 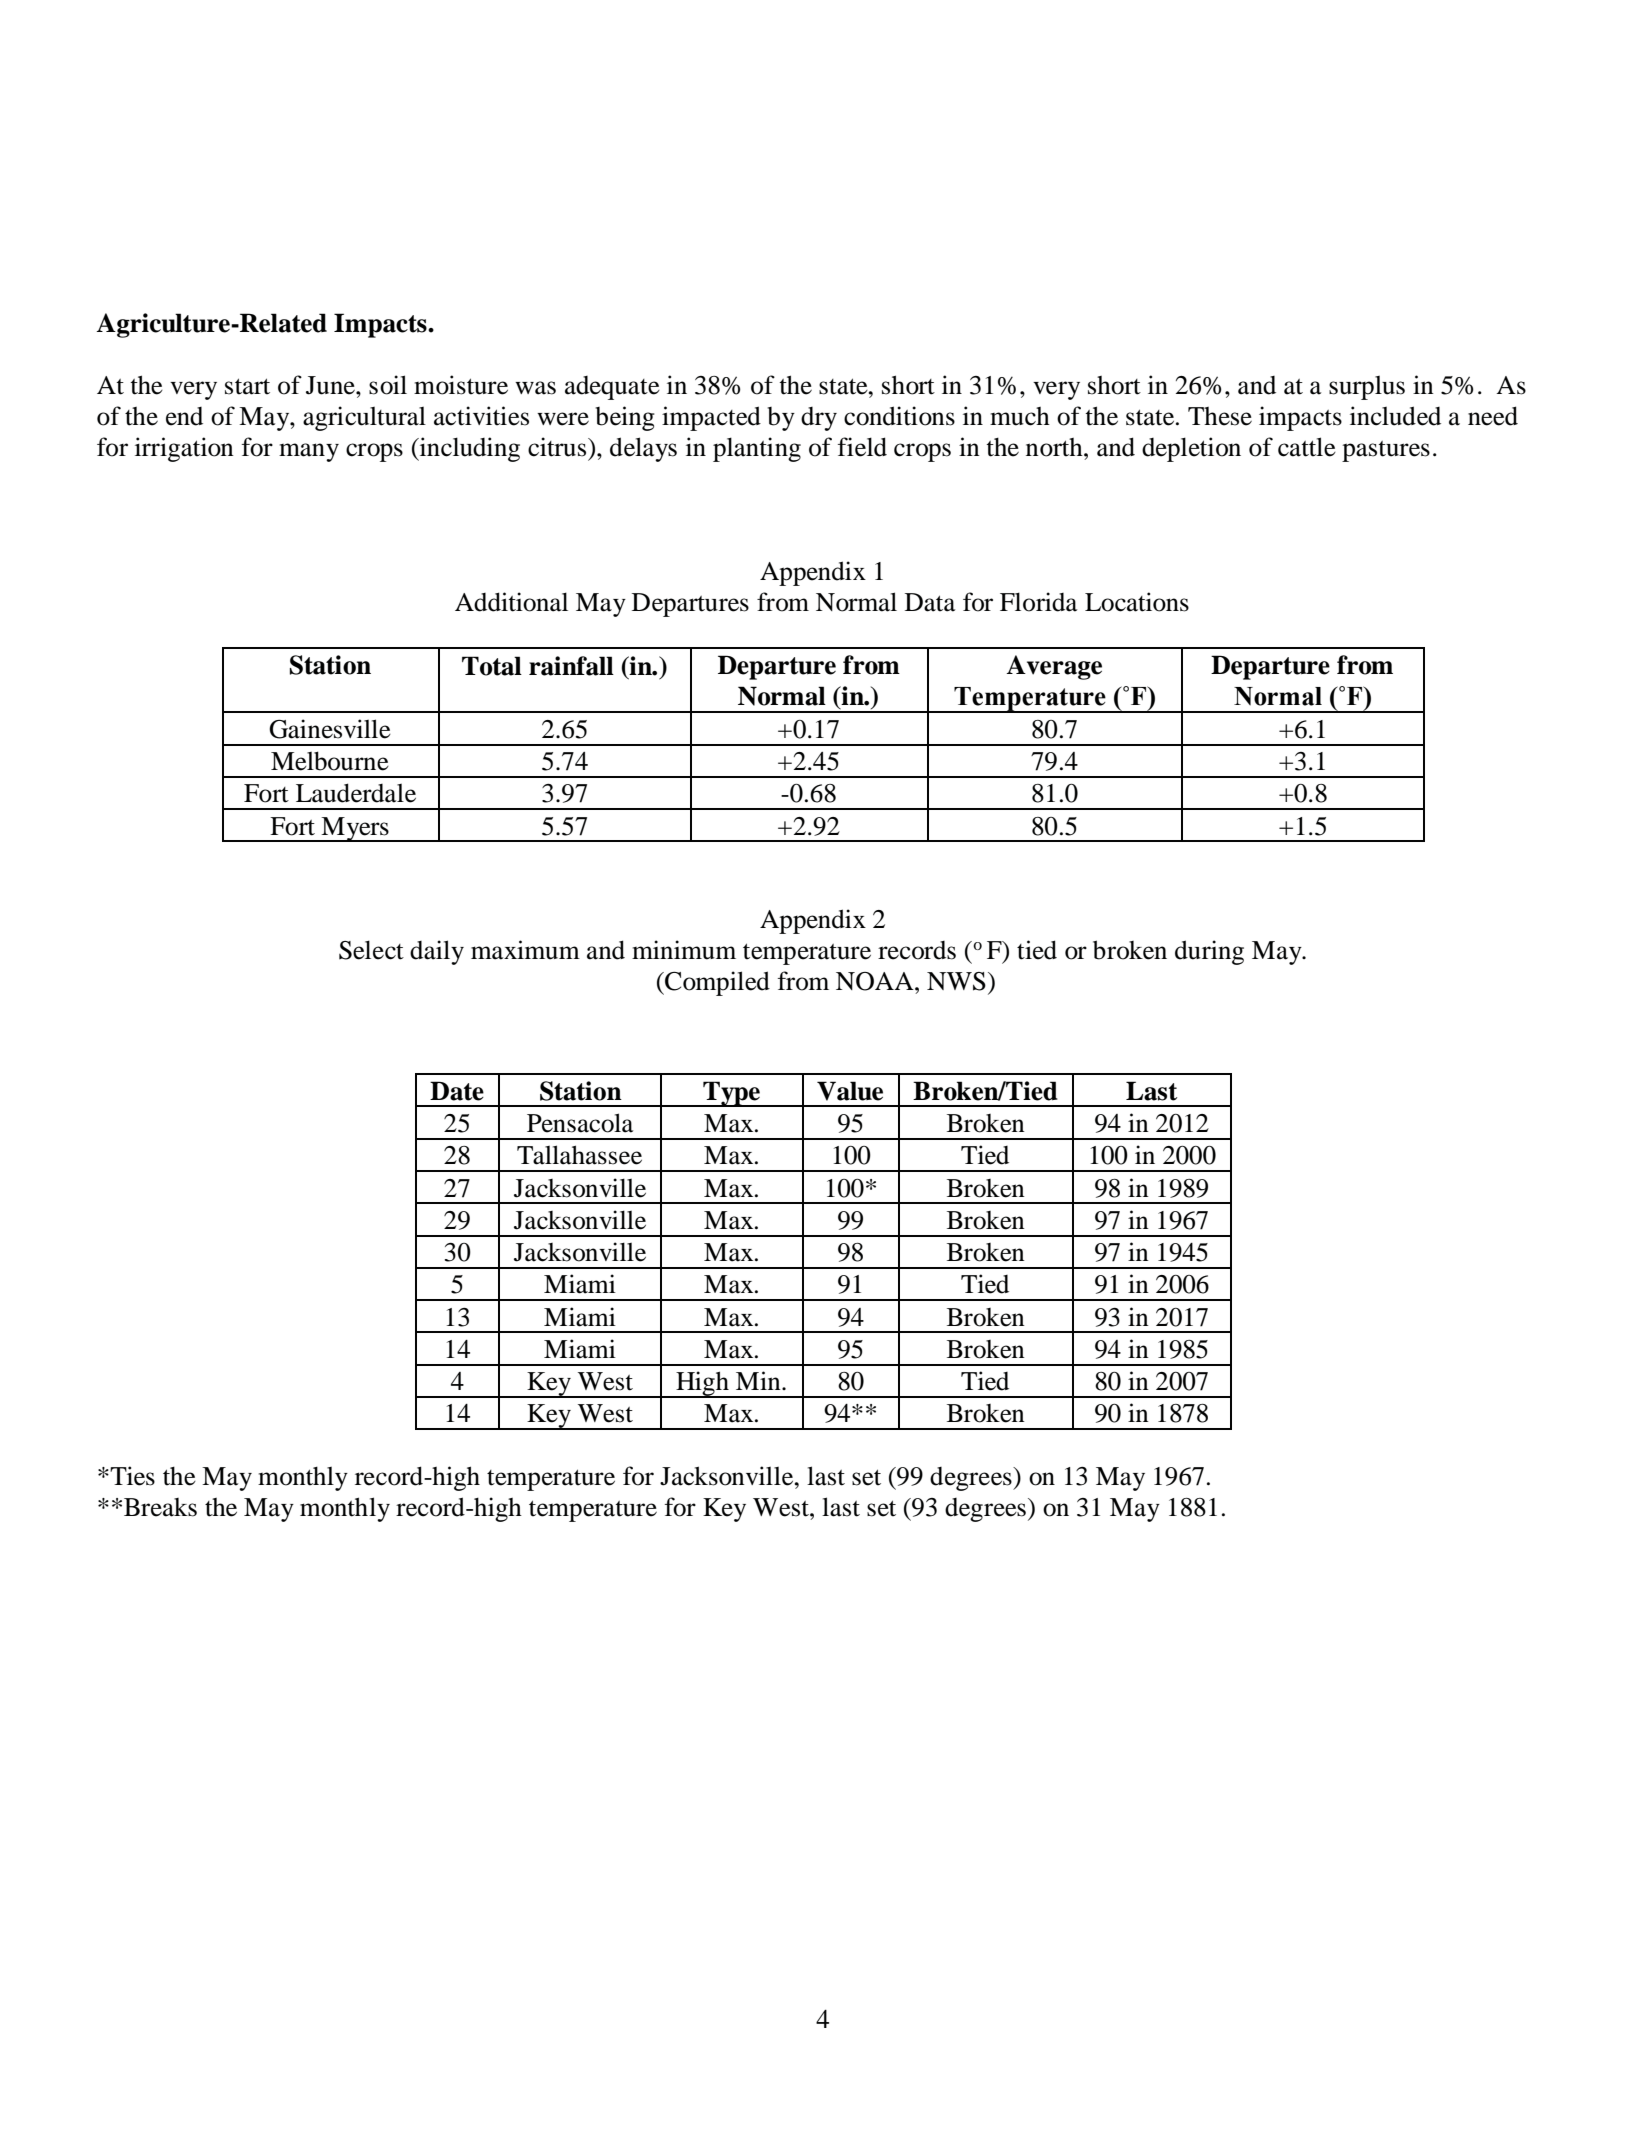 I want to click on Select, so click(x=371, y=950).
